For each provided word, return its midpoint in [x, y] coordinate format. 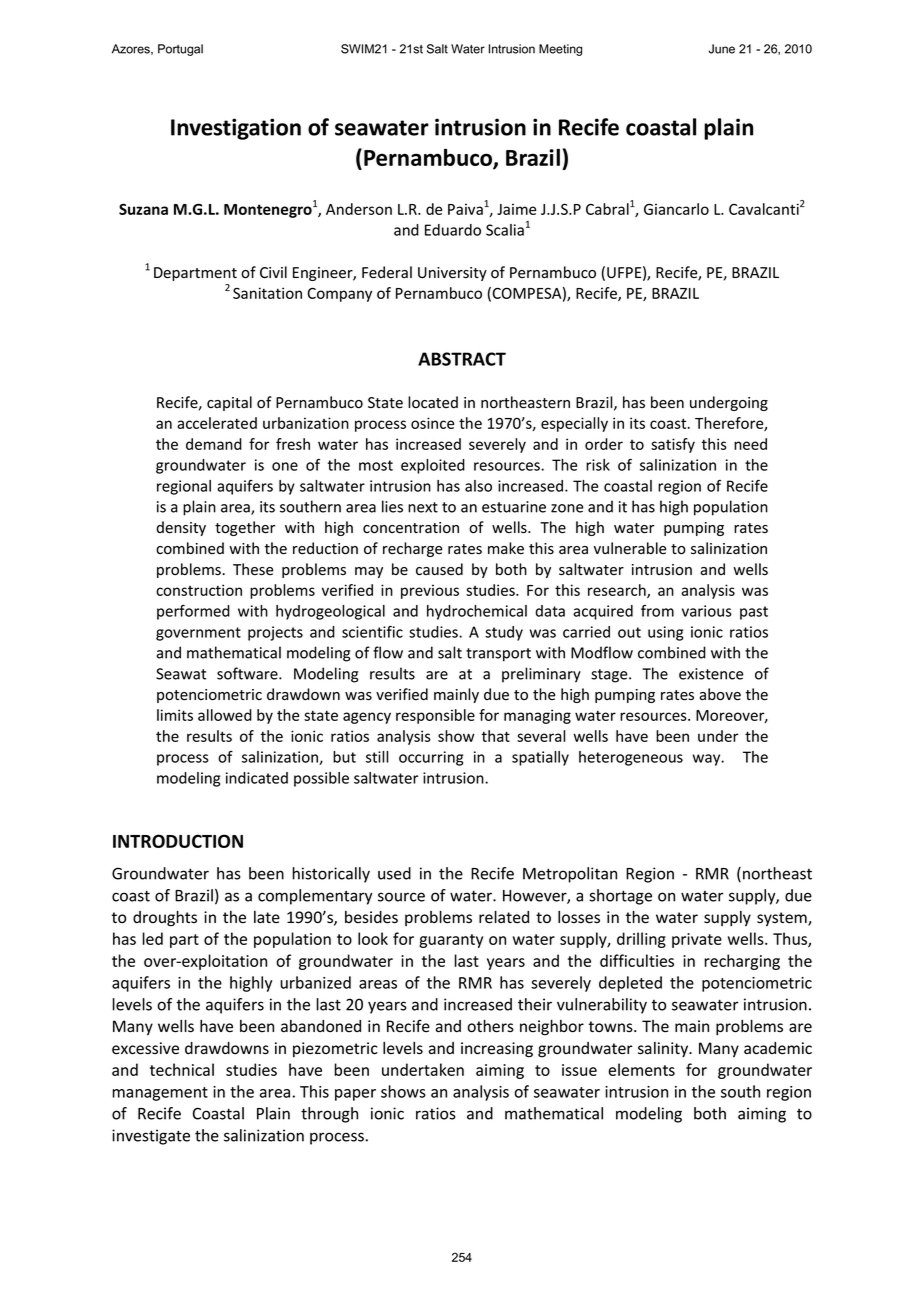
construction [199, 590]
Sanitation [267, 293]
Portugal [180, 50]
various [707, 611]
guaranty [451, 941]
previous [430, 591]
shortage [620, 897]
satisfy [673, 445]
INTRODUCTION [178, 841]
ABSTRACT [462, 359]
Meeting [560, 50]
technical [182, 1069]
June [722, 49]
